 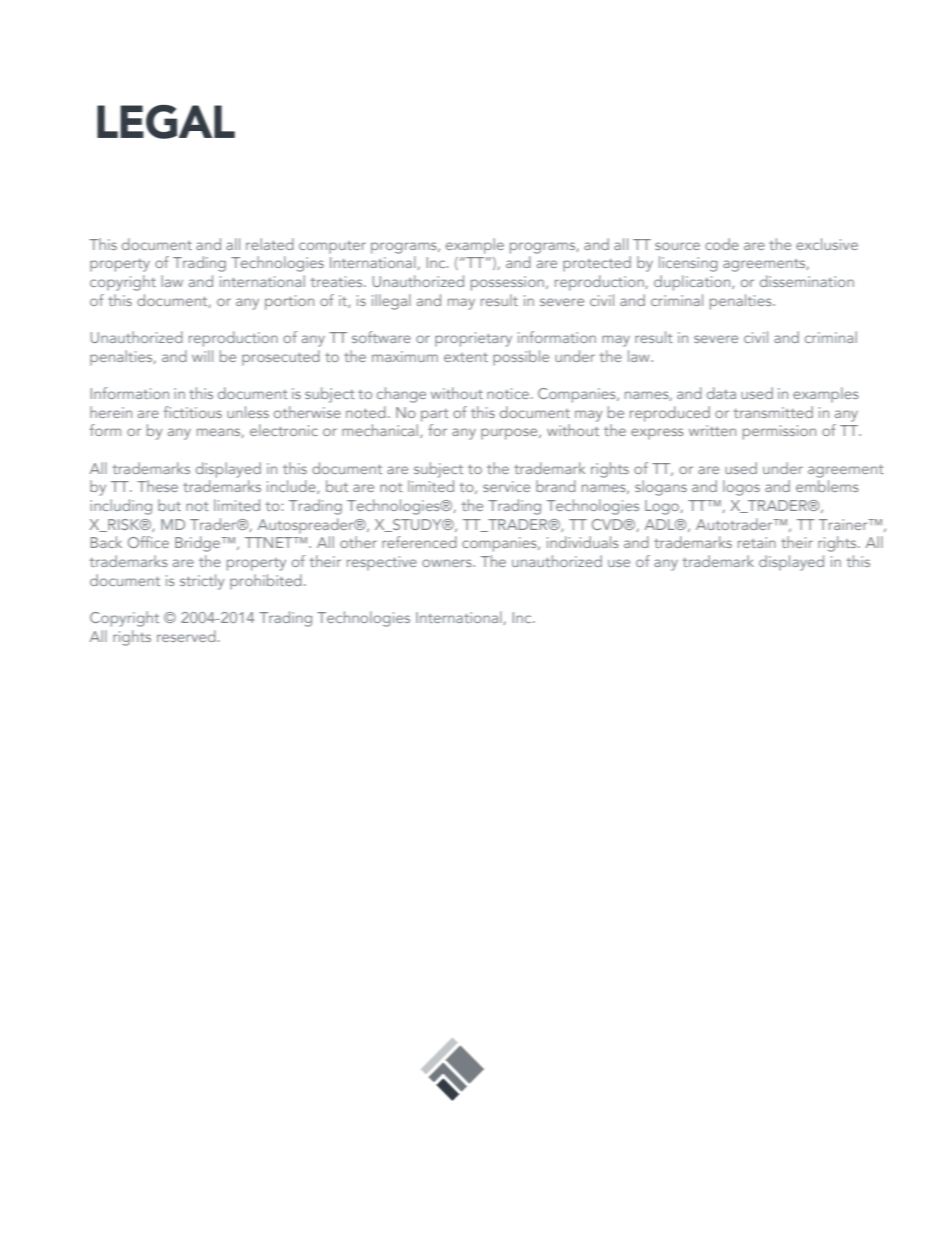 I want to click on electronic, so click(x=284, y=430).
